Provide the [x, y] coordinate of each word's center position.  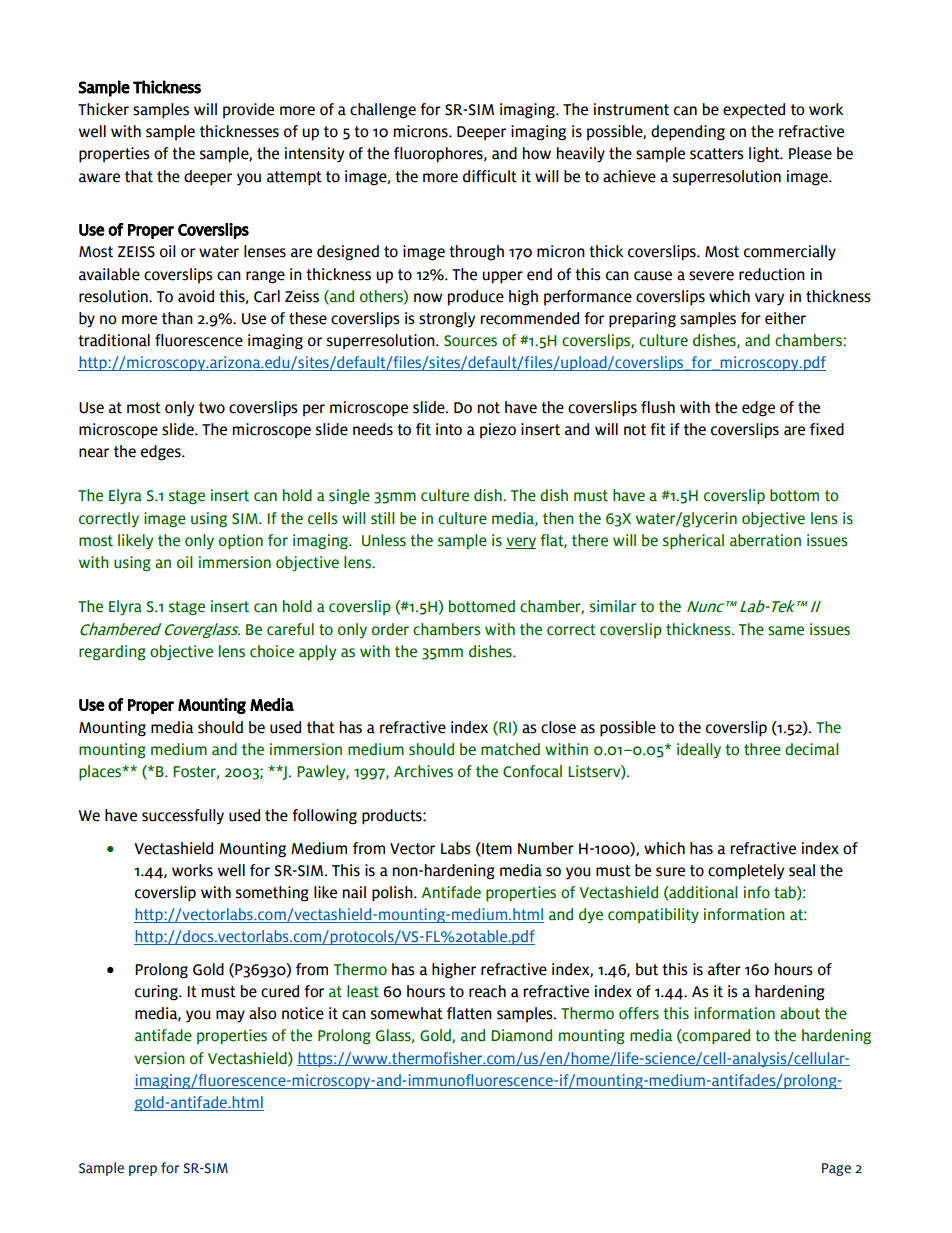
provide [248, 110]
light [765, 155]
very [521, 543]
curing [157, 993]
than [177, 318]
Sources [470, 341]
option [241, 542]
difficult [490, 176]
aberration [765, 540]
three [762, 749]
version [159, 1058]
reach [487, 991]
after [724, 969]
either [785, 318]
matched [510, 749]
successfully [183, 817]
